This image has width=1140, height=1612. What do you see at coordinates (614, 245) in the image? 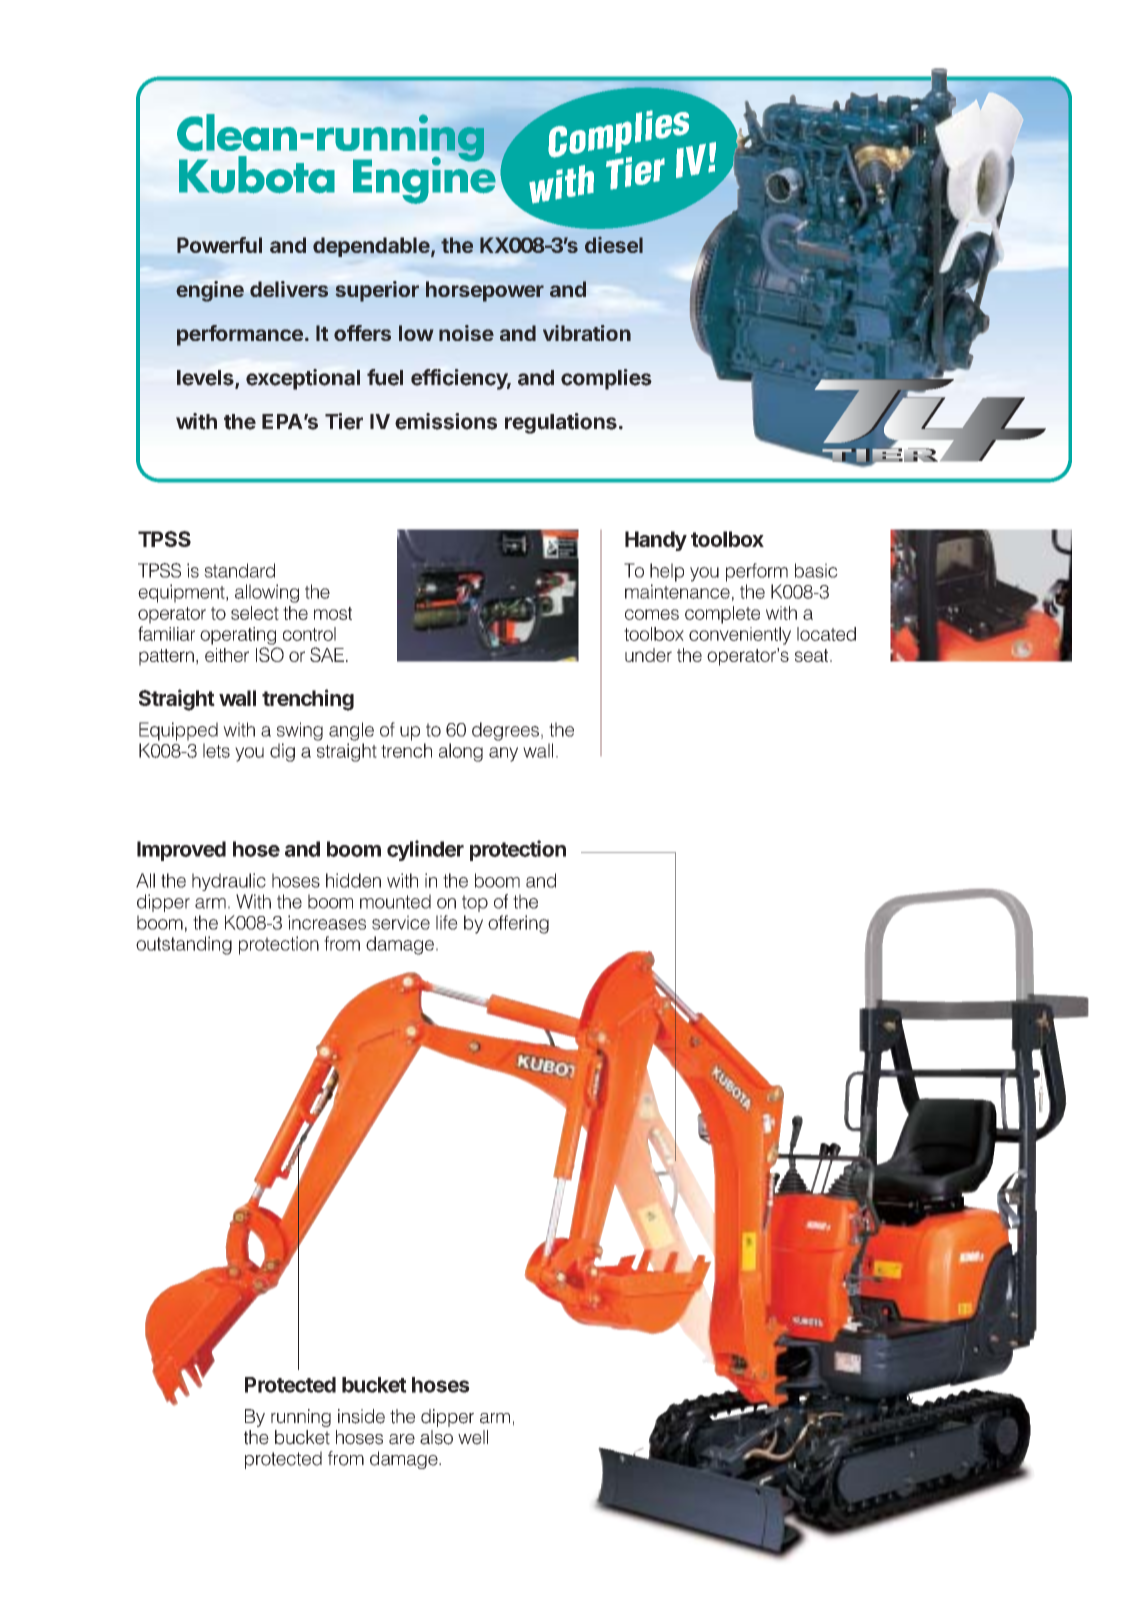
I see `diesel` at bounding box center [614, 245].
